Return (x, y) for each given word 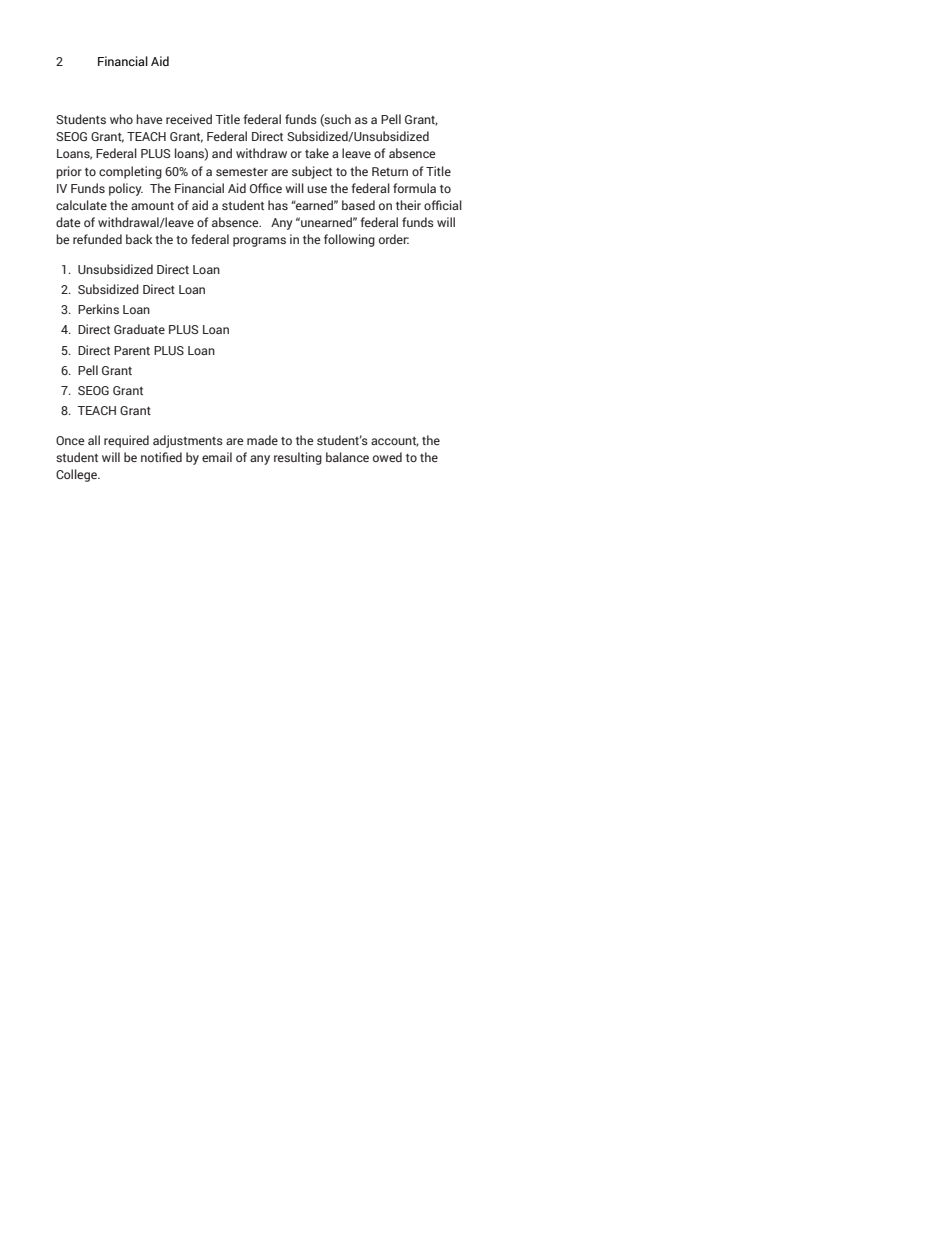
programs (259, 242)
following (349, 240)
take (317, 153)
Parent (132, 350)
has (278, 205)
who (121, 119)
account (395, 442)
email (217, 457)
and (222, 153)
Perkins (98, 309)
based (358, 205)
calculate (81, 205)
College (77, 475)
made (262, 440)
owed (387, 457)
